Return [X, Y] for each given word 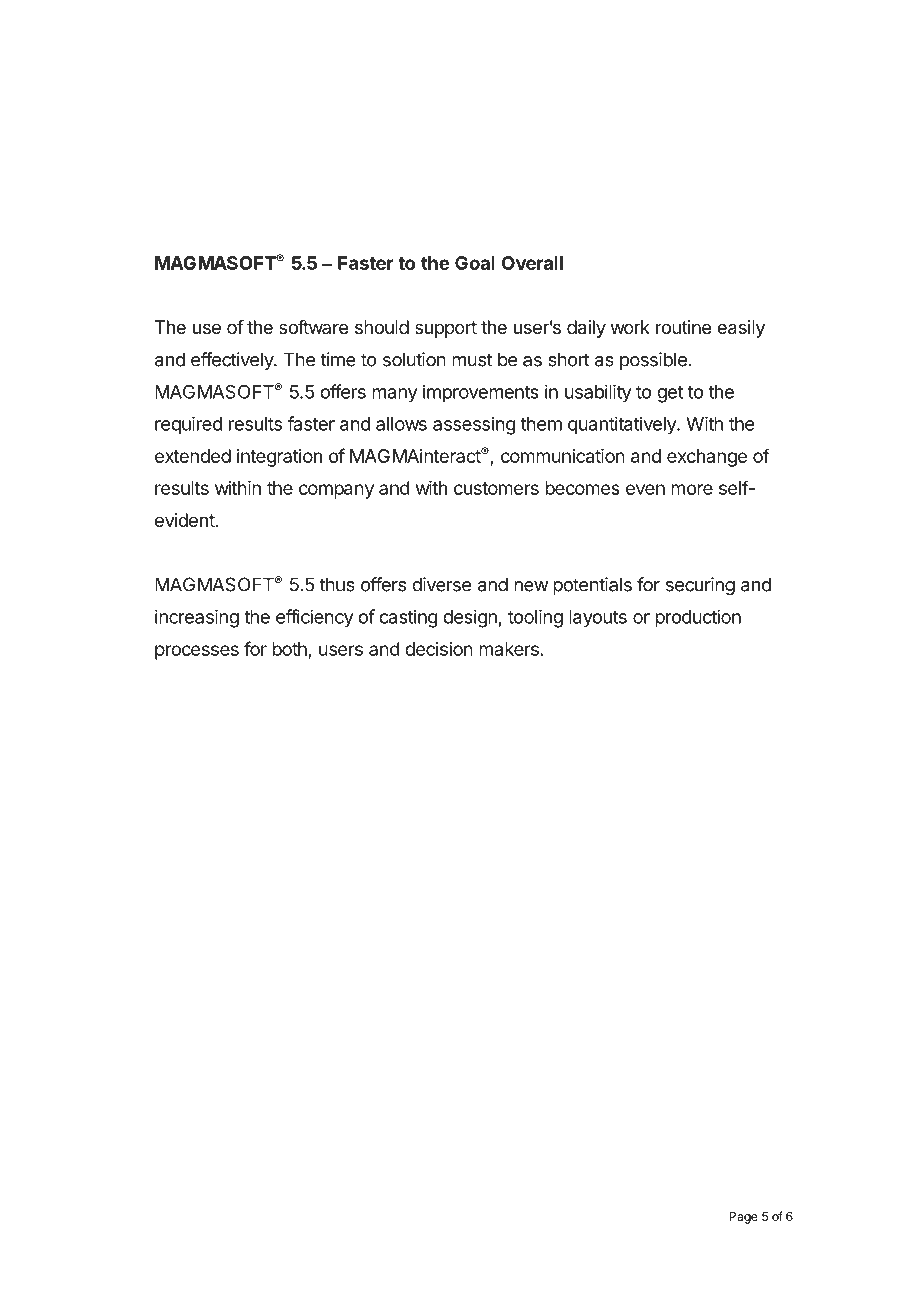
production [698, 618]
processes [197, 652]
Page [743, 1218]
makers [509, 649]
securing [700, 586]
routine [683, 327]
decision [439, 649]
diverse [441, 584]
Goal [475, 263]
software [313, 327]
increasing [197, 618]
